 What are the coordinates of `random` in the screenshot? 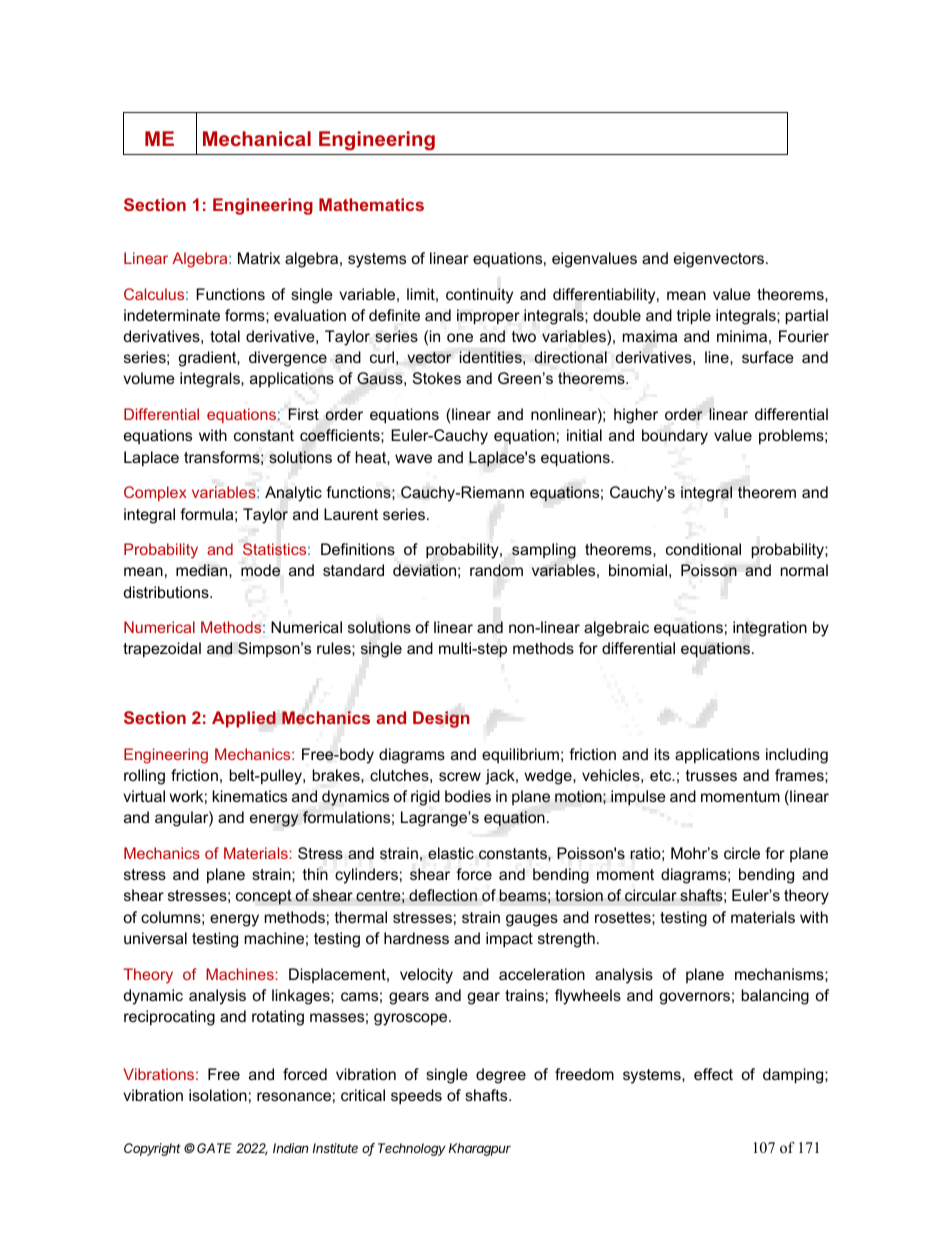 It's located at (496, 570).
